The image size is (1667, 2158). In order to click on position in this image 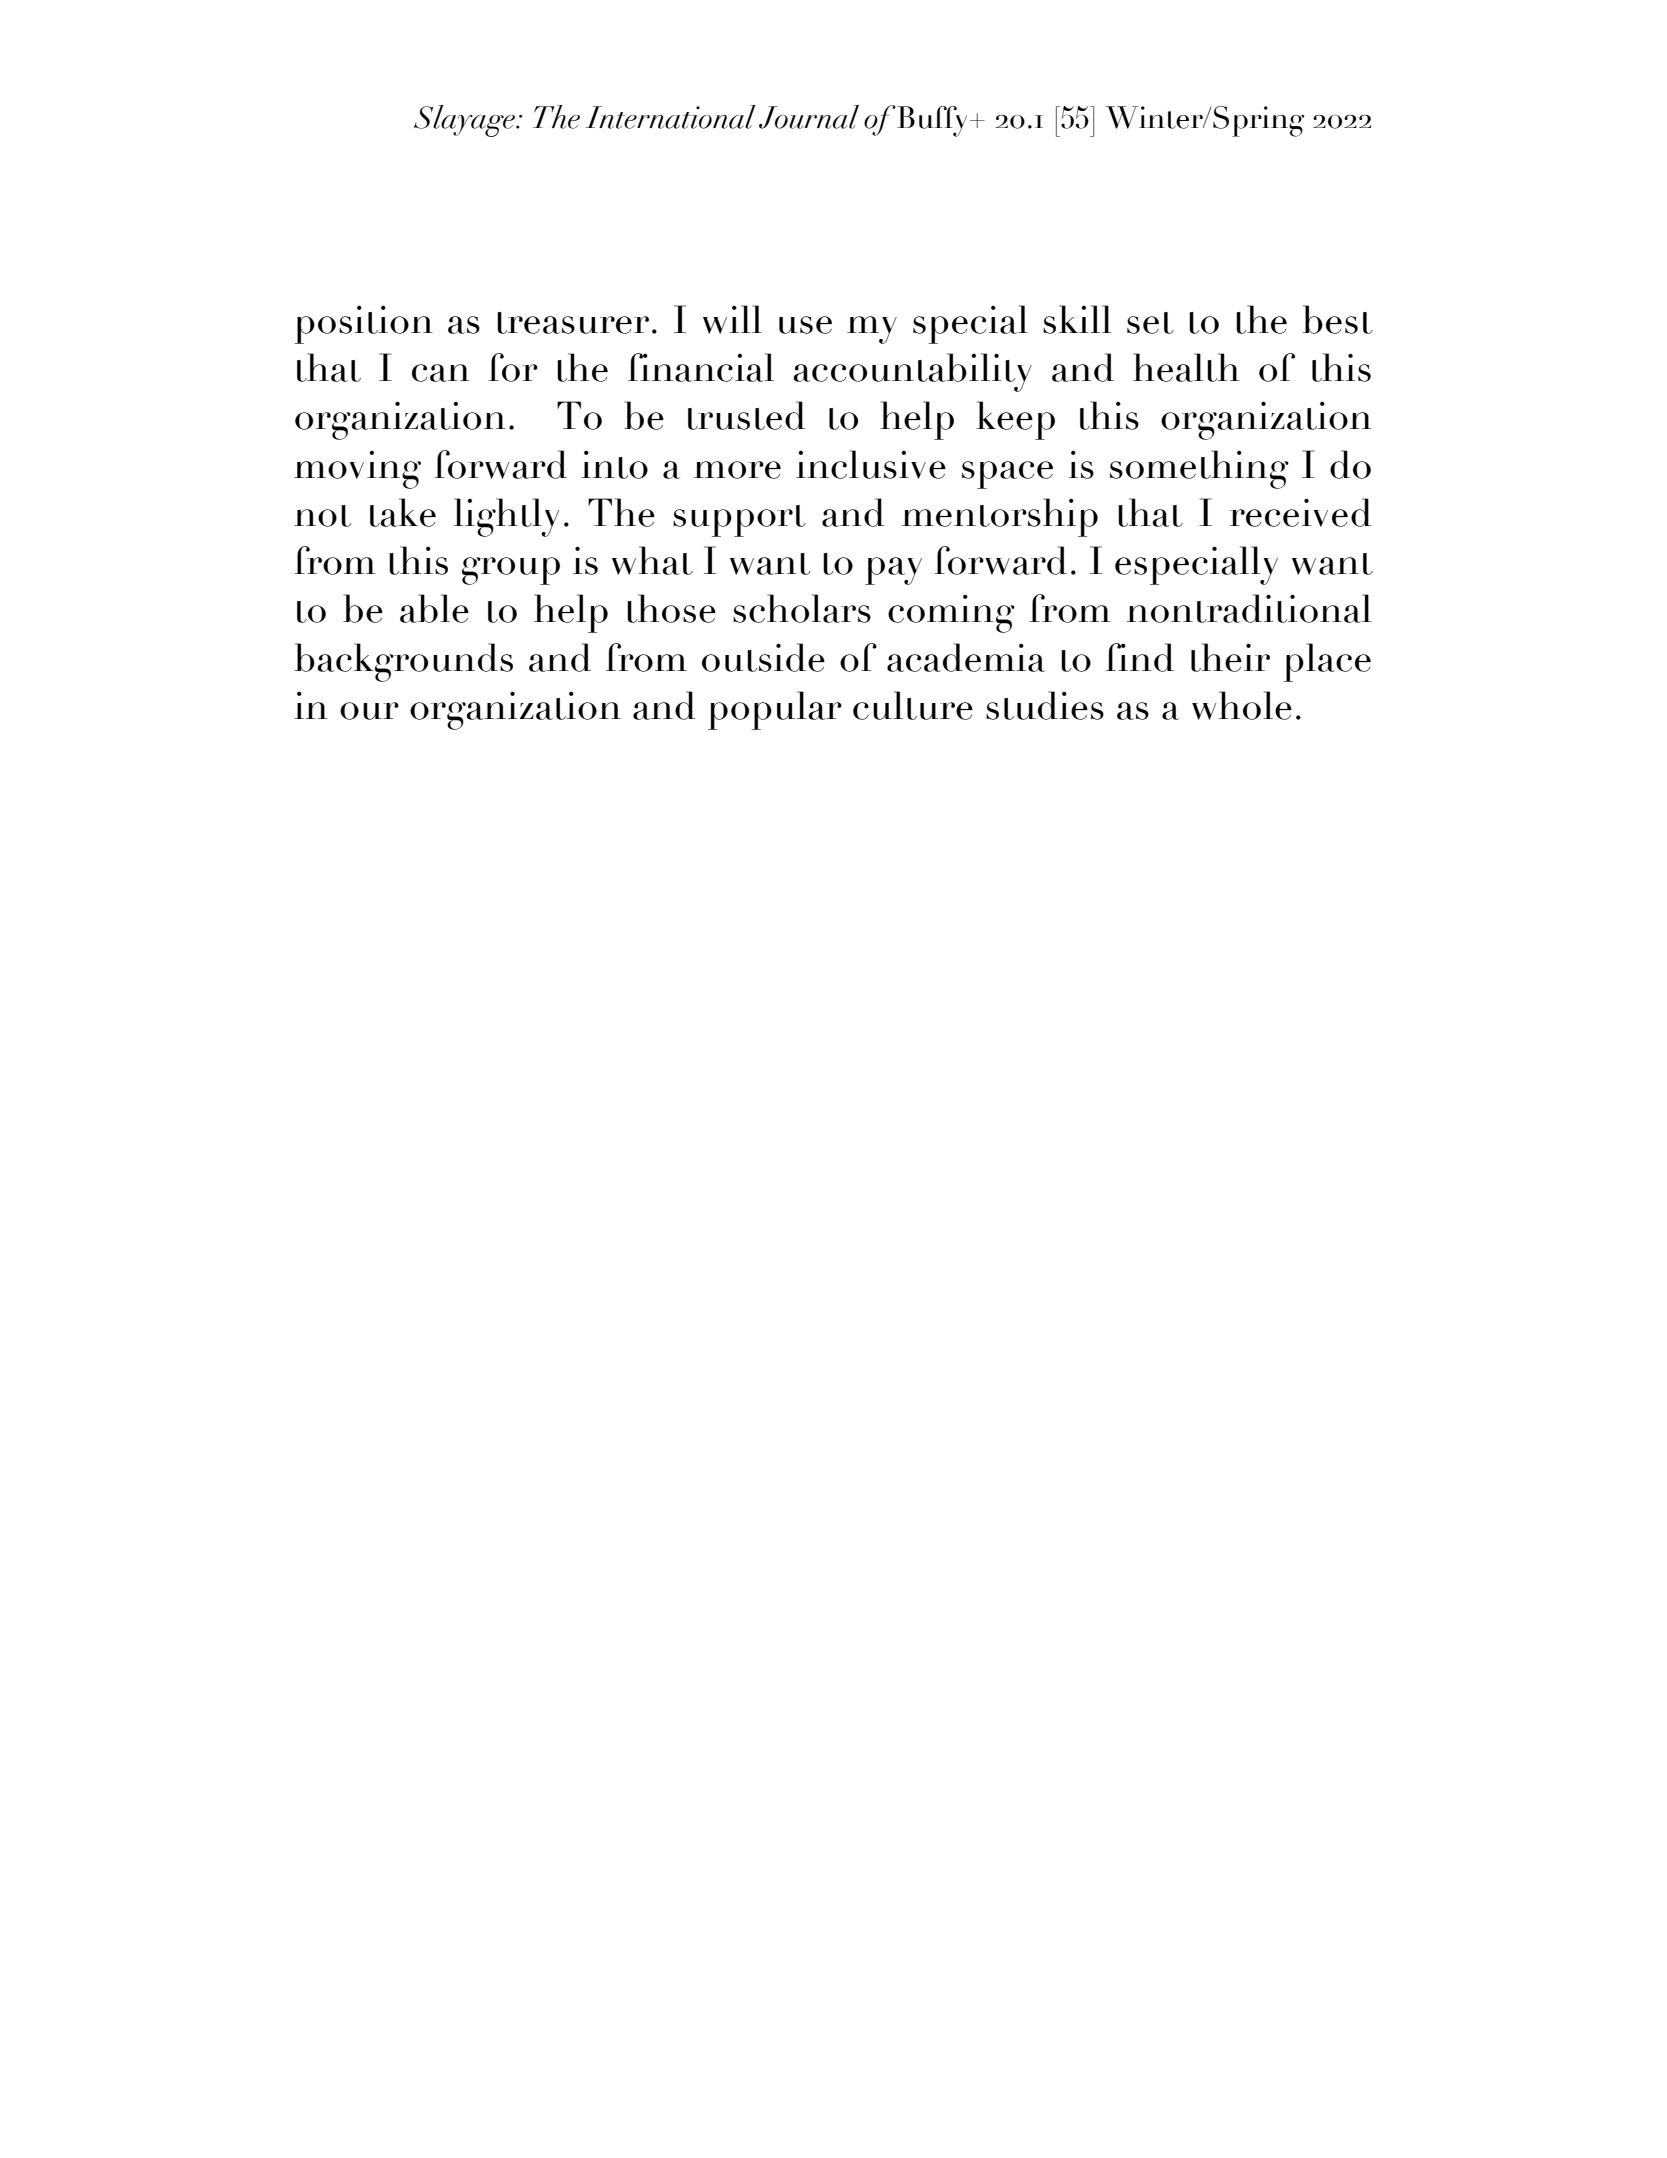, I will do `click(364, 324)`.
